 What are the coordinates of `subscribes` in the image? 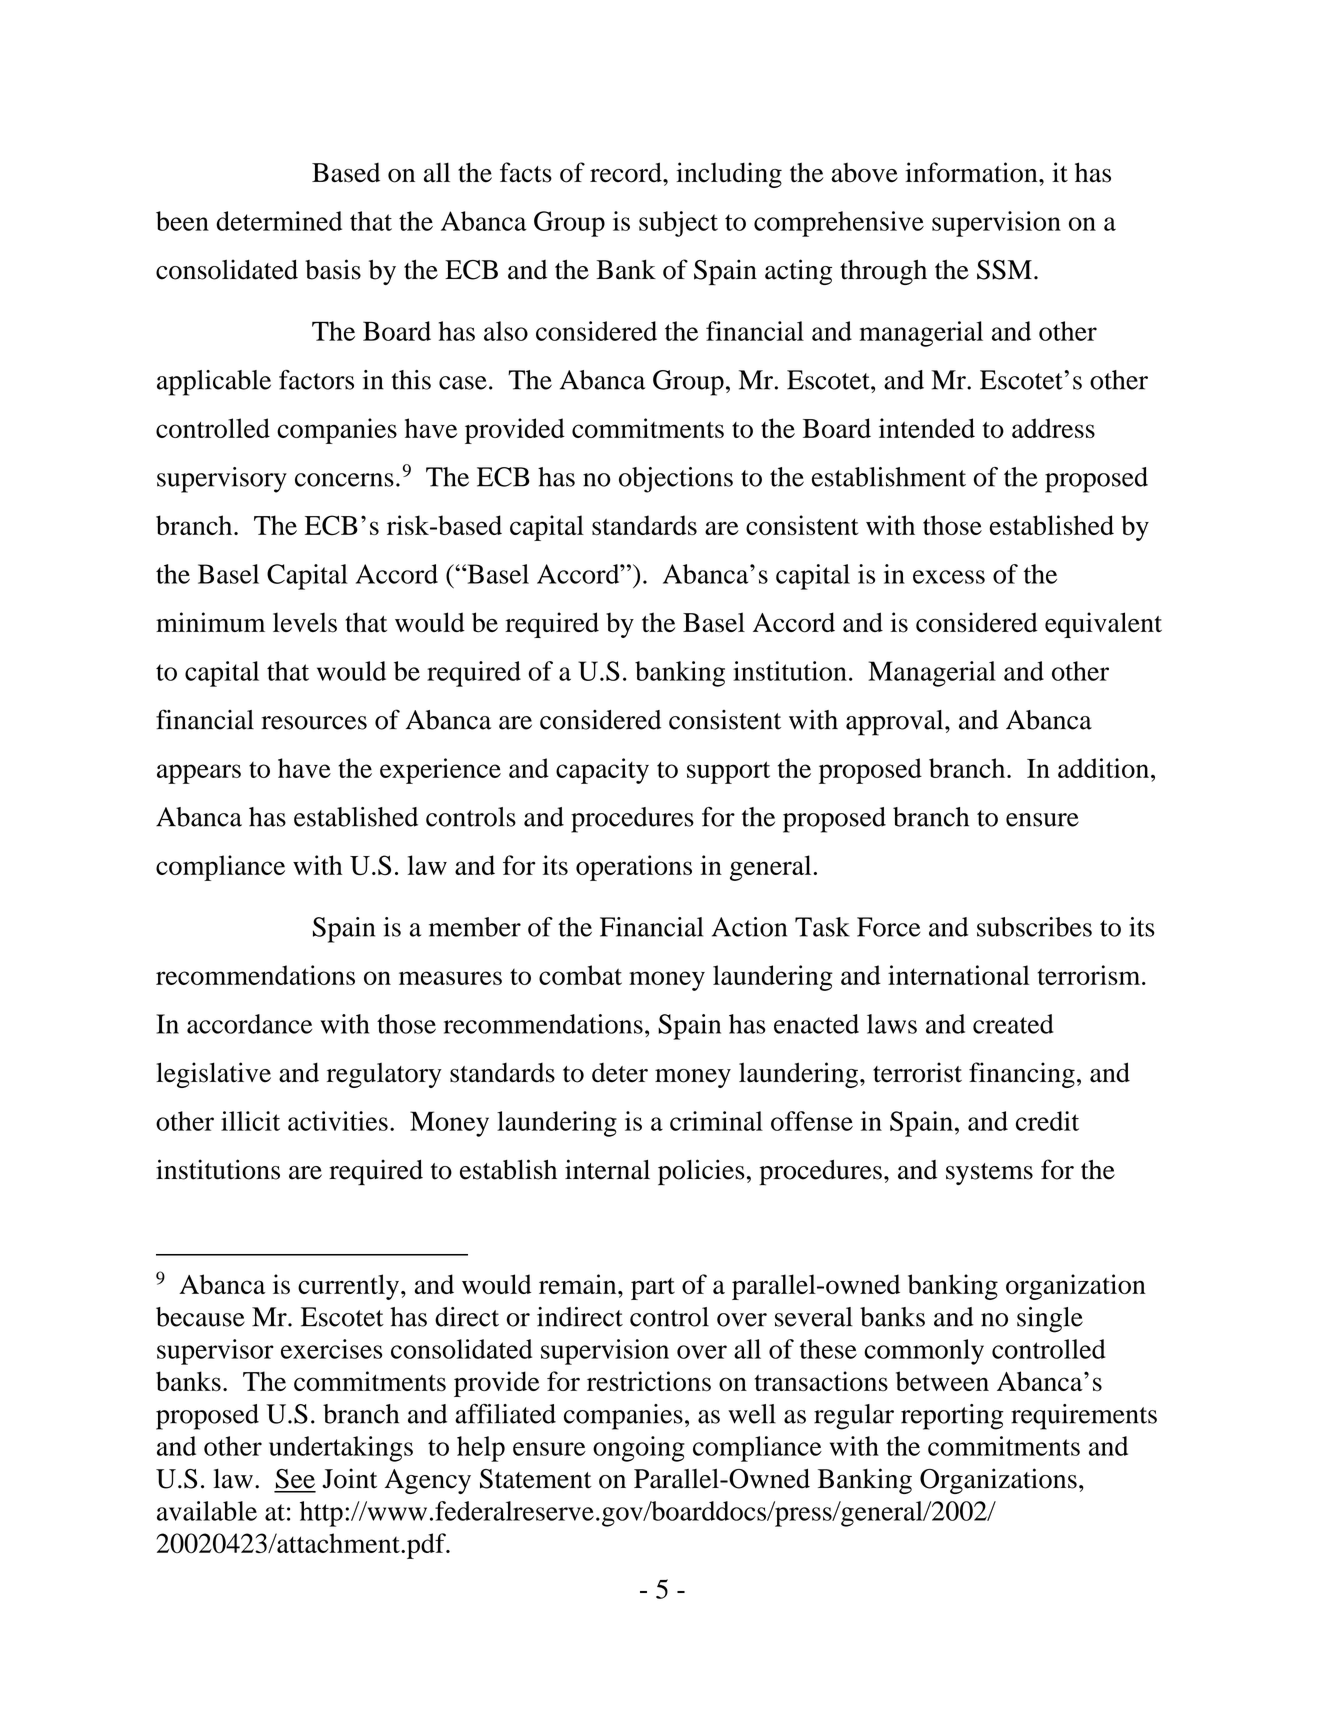 It's located at (1034, 927).
